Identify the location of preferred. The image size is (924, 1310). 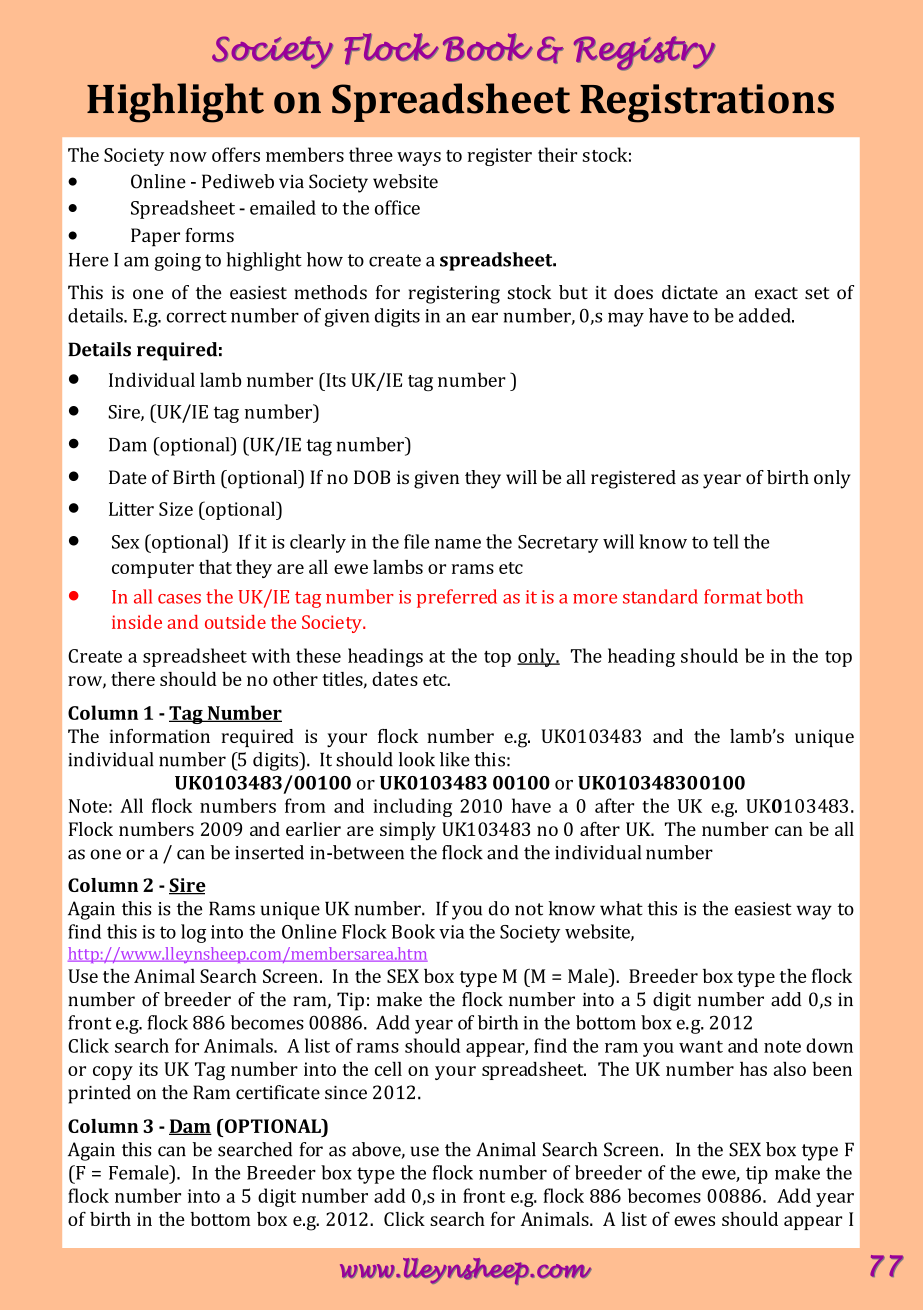
(457, 598).
